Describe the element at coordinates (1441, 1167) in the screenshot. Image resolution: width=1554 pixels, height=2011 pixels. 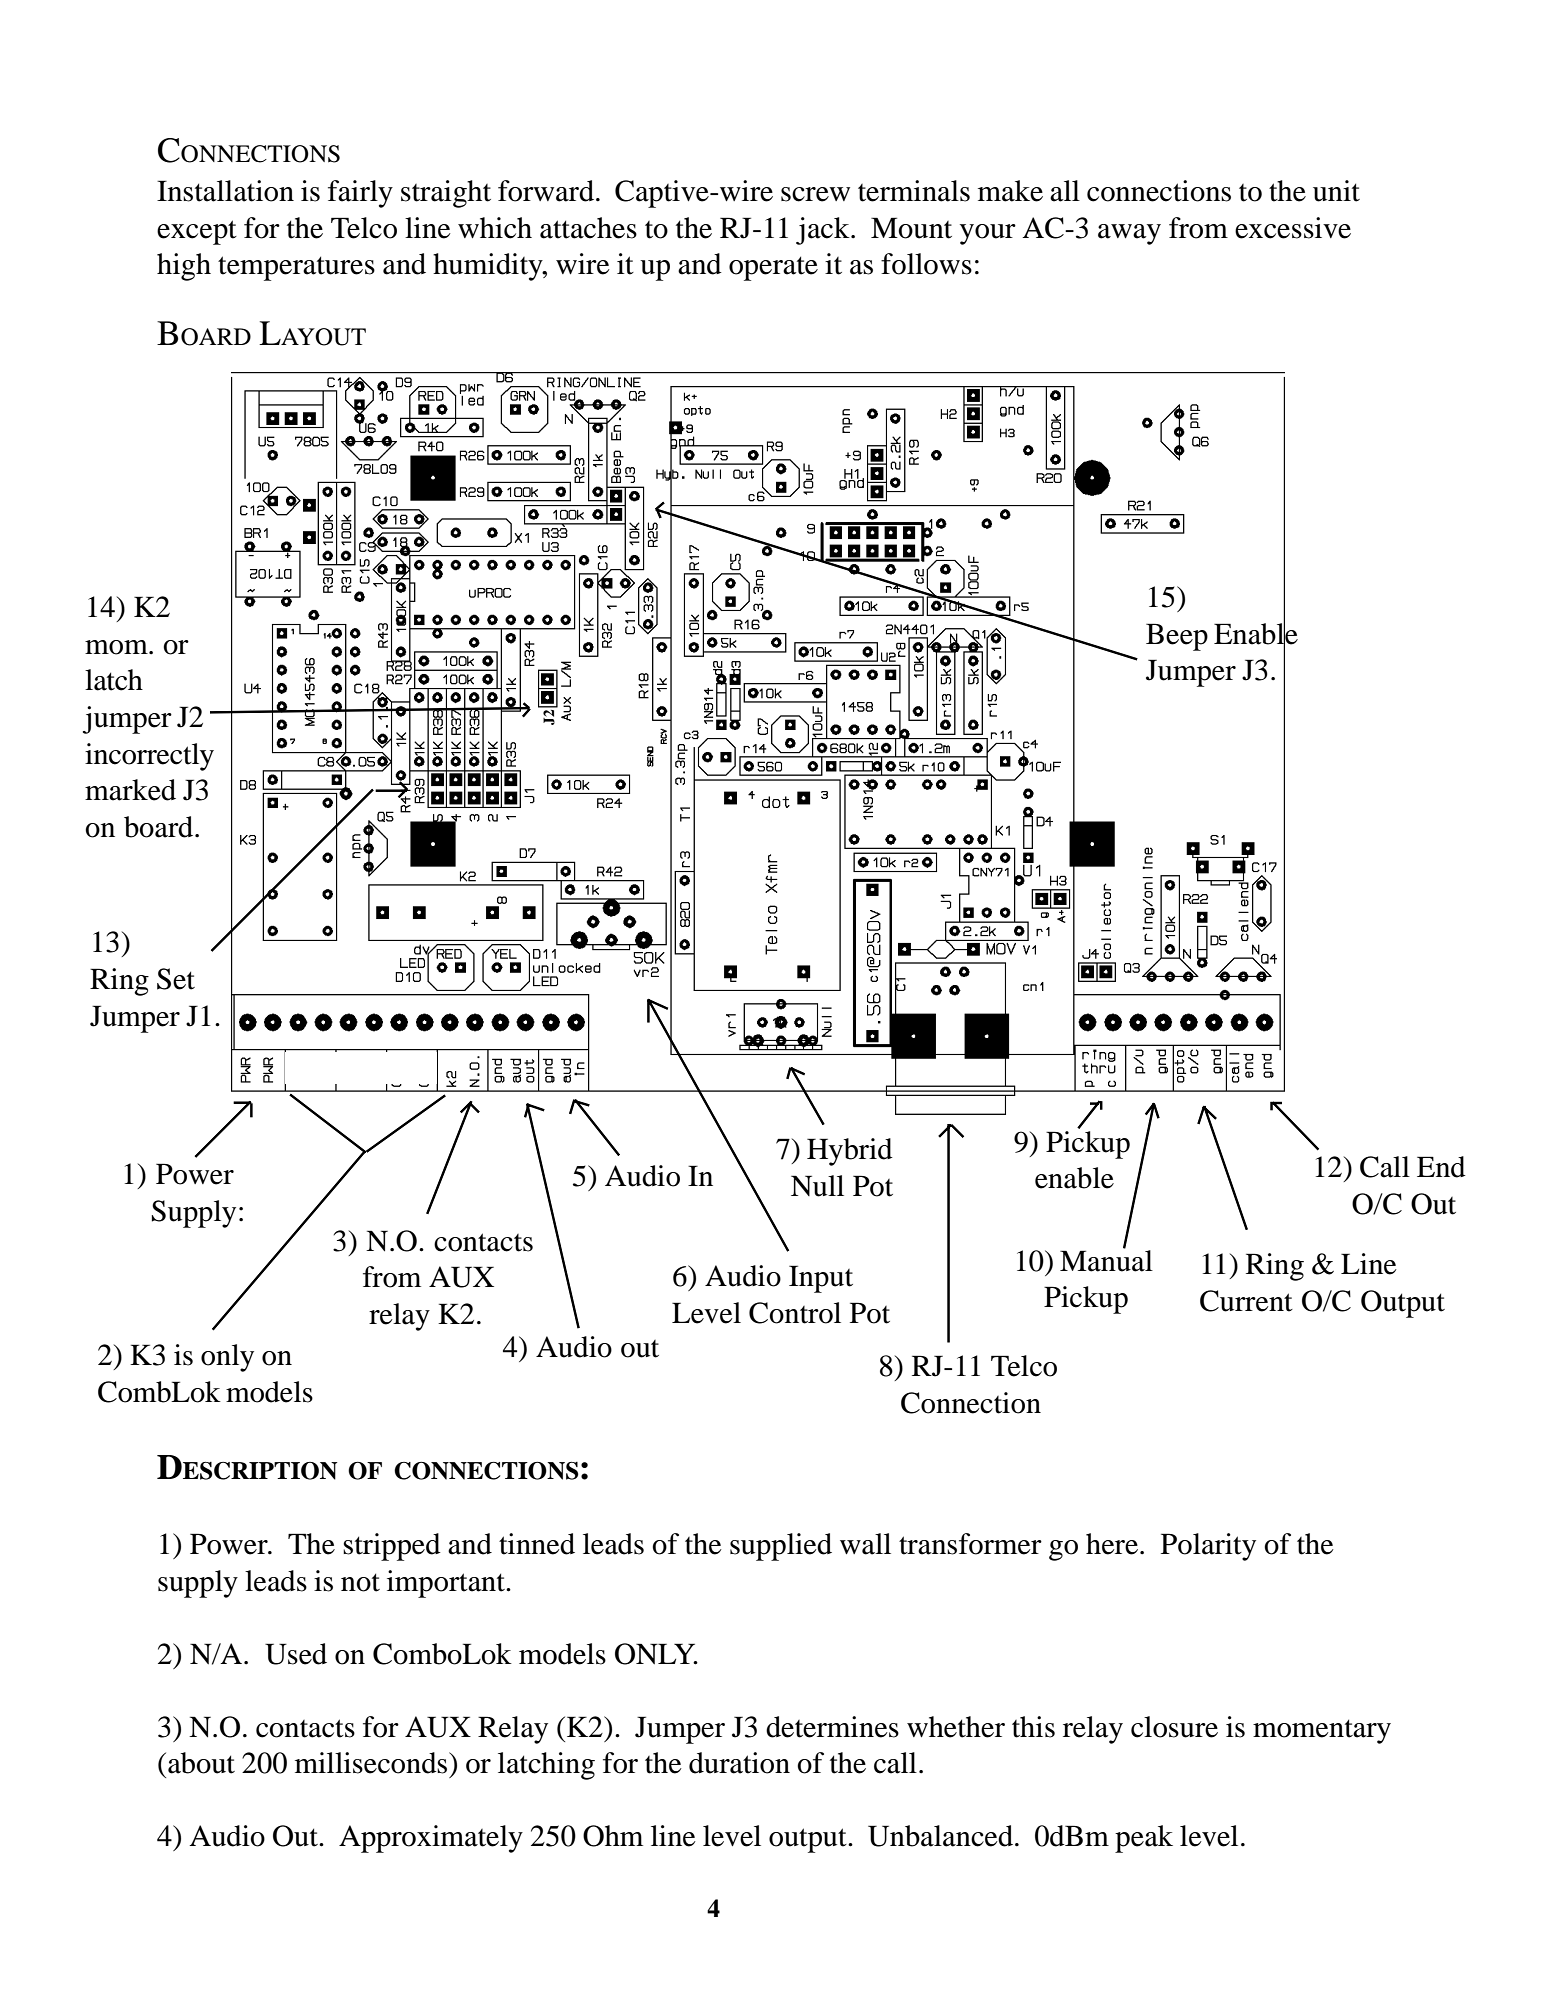
I see `End` at that location.
